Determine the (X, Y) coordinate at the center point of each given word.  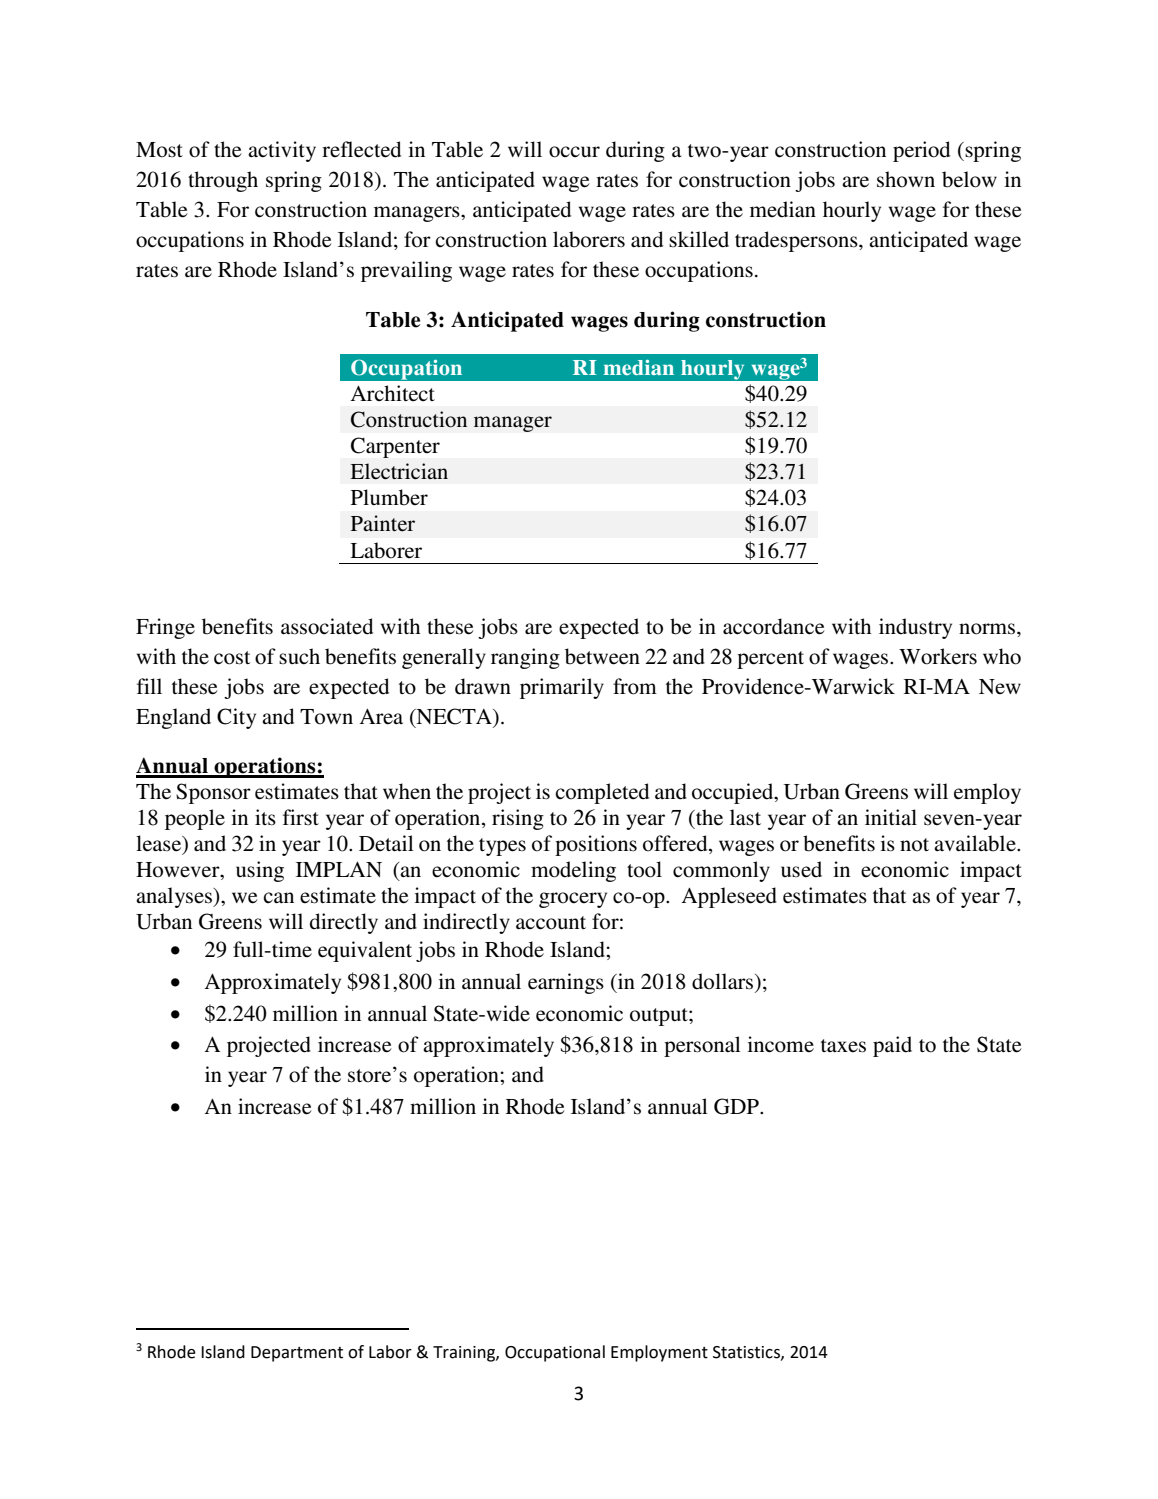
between (602, 656)
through (223, 181)
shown (906, 179)
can (278, 897)
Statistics (747, 1353)
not (914, 845)
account (551, 923)
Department (297, 1354)
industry (915, 628)
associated (327, 626)
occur (574, 152)
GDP (737, 1106)
